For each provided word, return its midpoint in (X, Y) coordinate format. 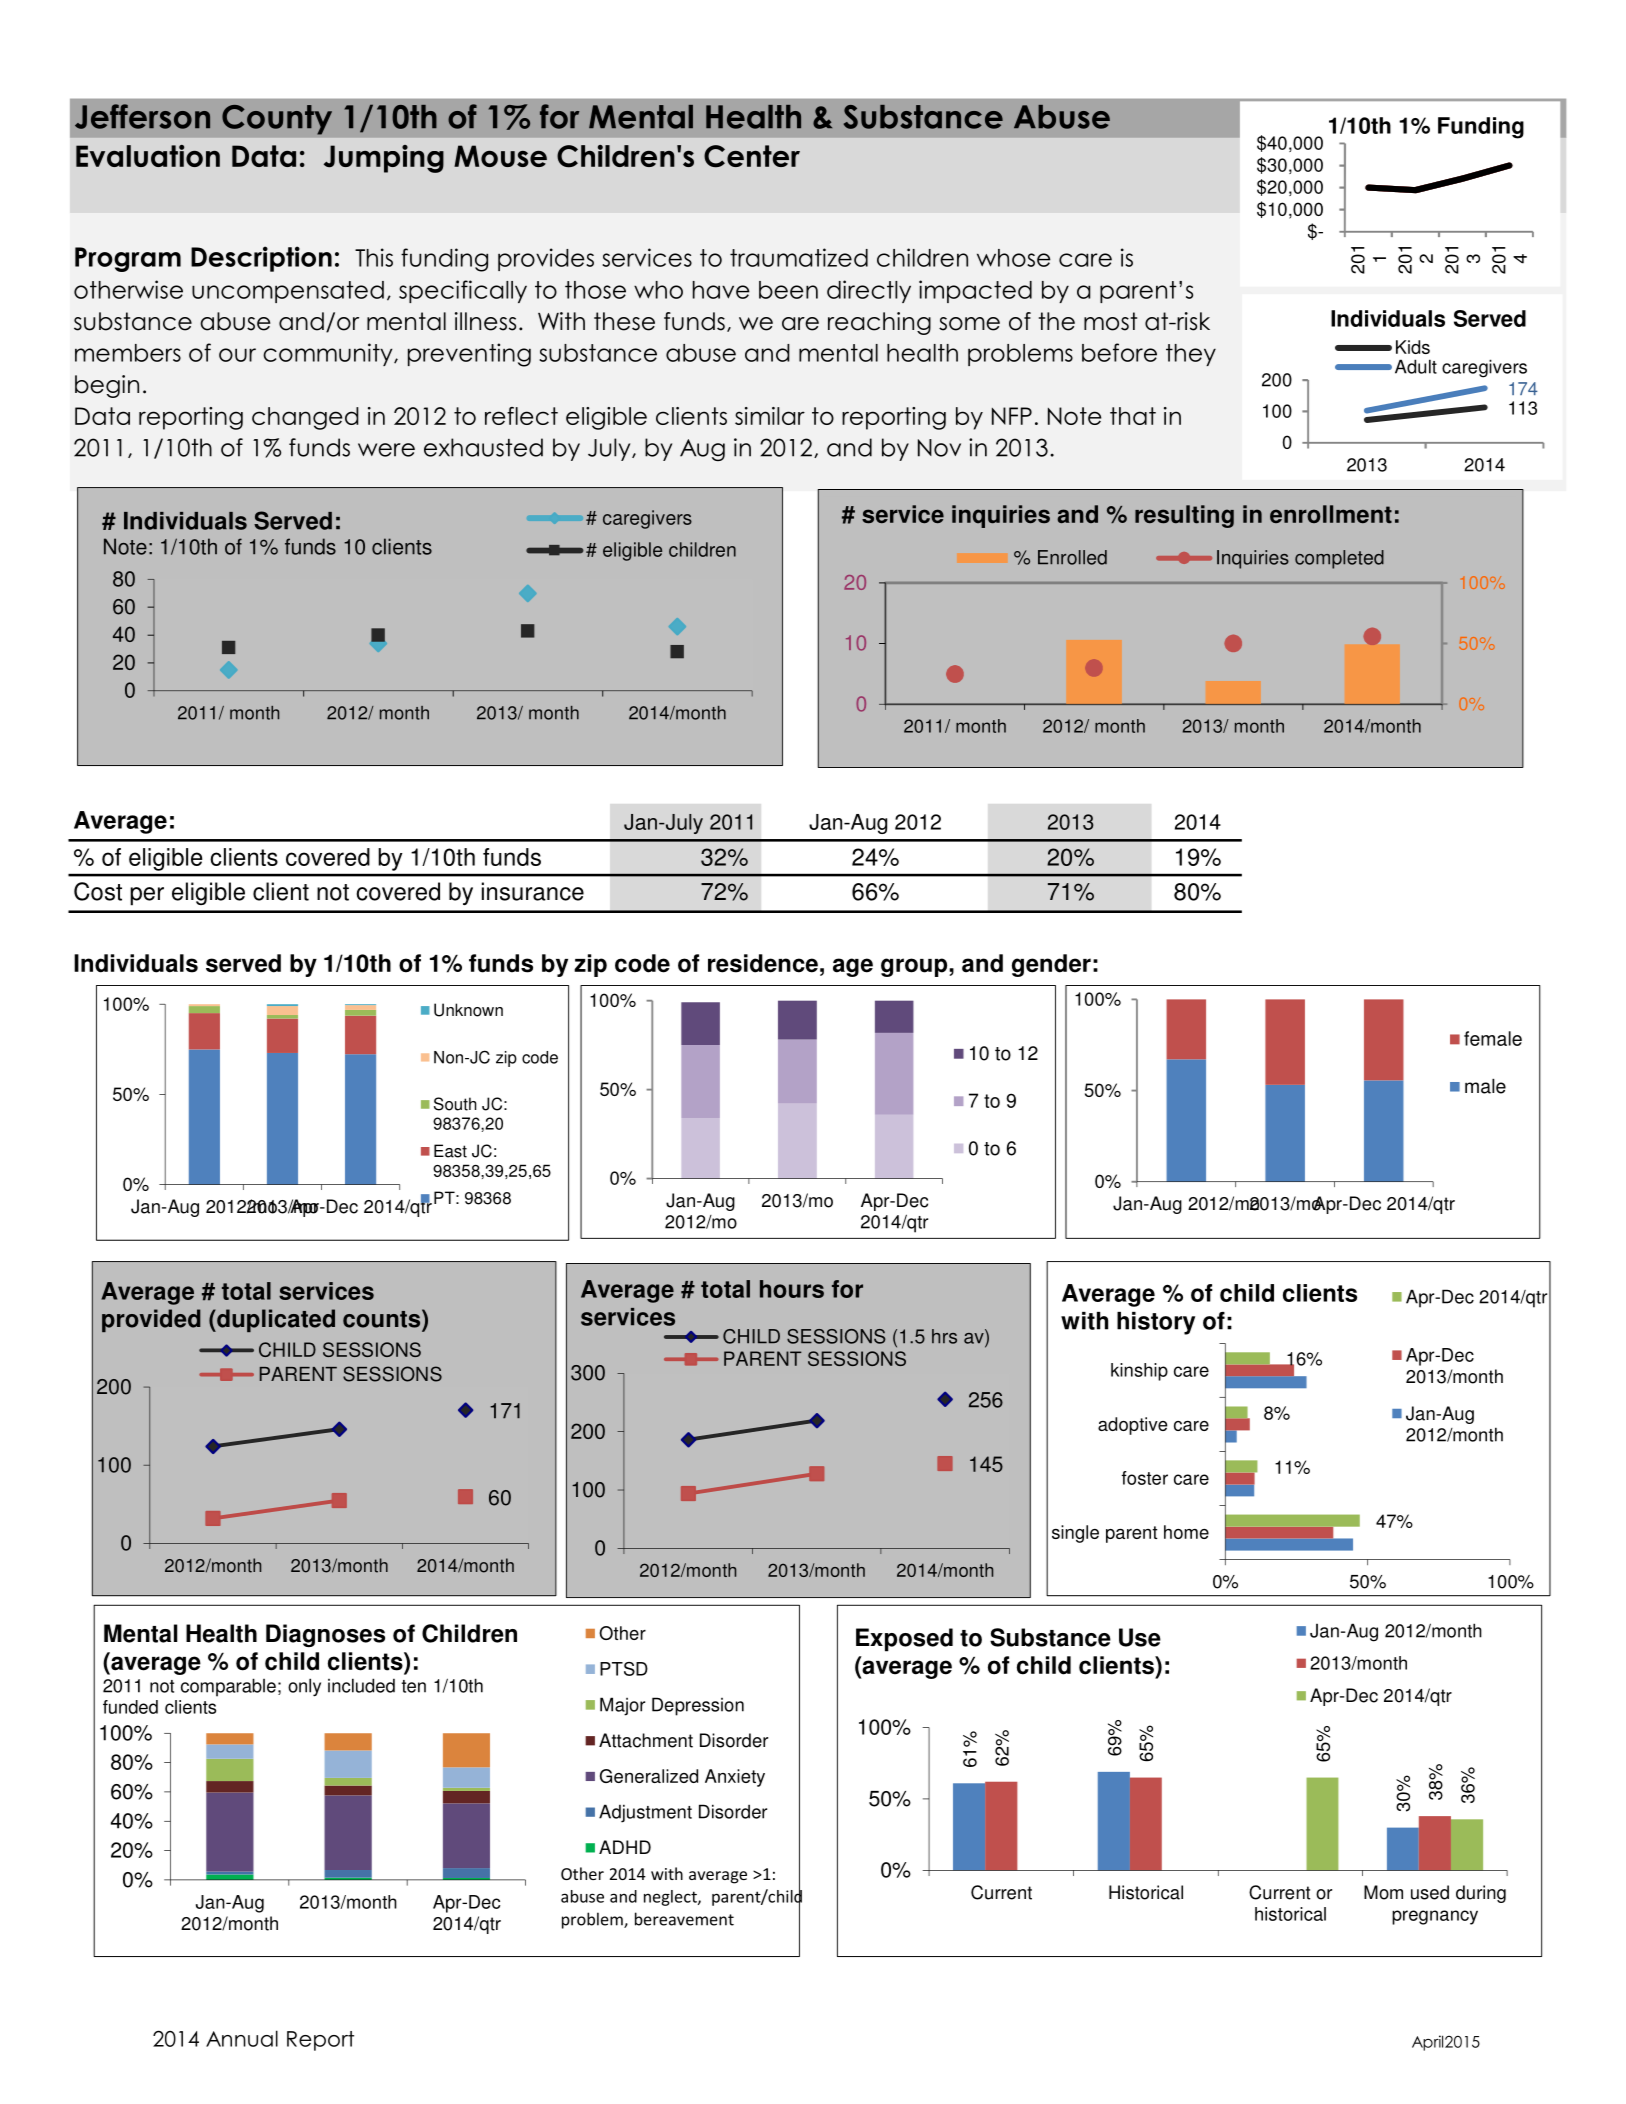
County (277, 120)
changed (305, 418)
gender (1051, 965)
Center (752, 156)
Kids (1413, 347)
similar (770, 416)
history (1156, 1323)
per (147, 896)
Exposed (904, 1640)
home (1186, 1532)
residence (763, 963)
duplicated (275, 1320)
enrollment (1331, 514)
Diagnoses (325, 1635)
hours (792, 1289)
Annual (242, 2038)
